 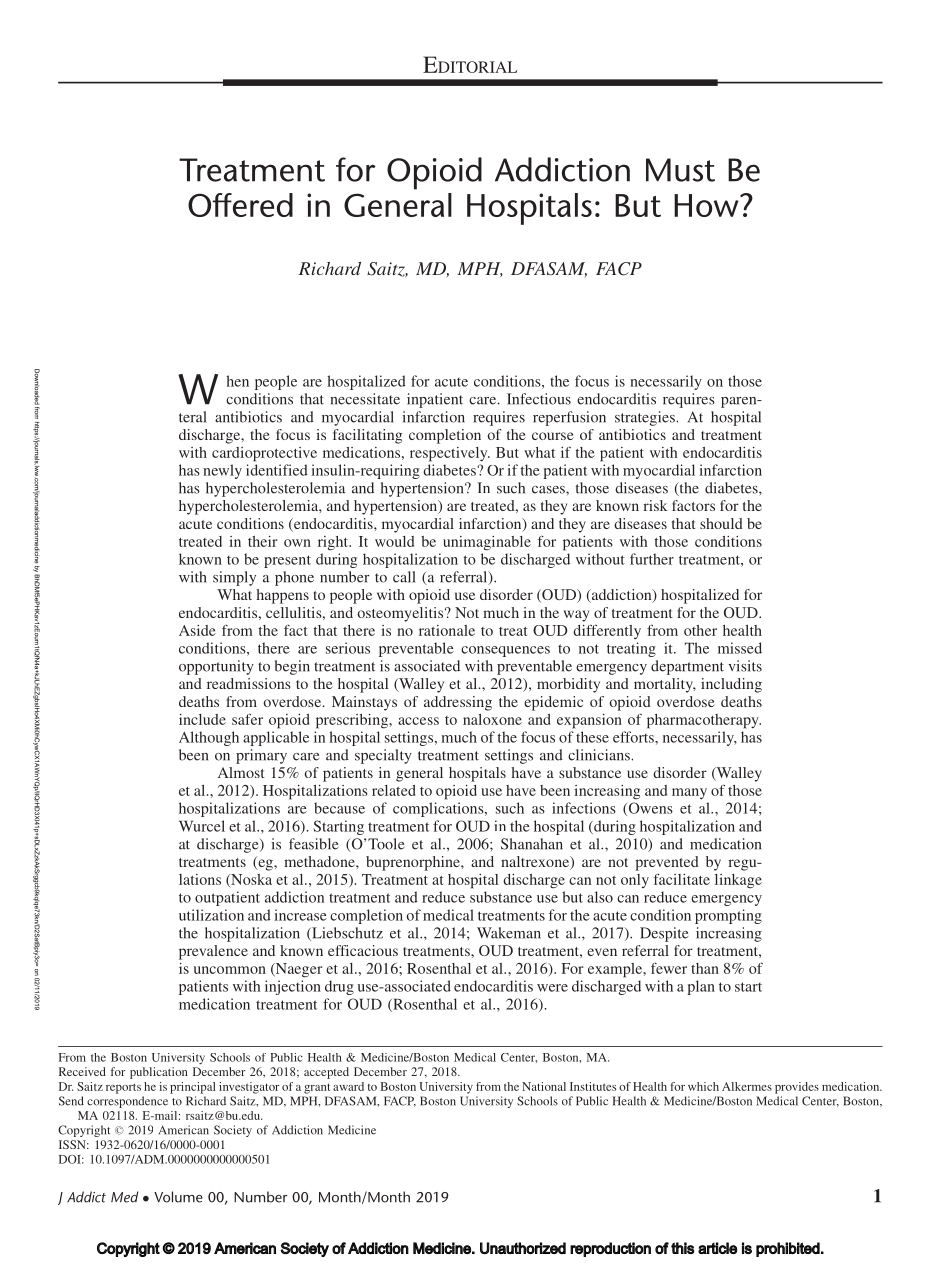 What do you see at coordinates (450, 454) in the image?
I see `respectively` at bounding box center [450, 454].
